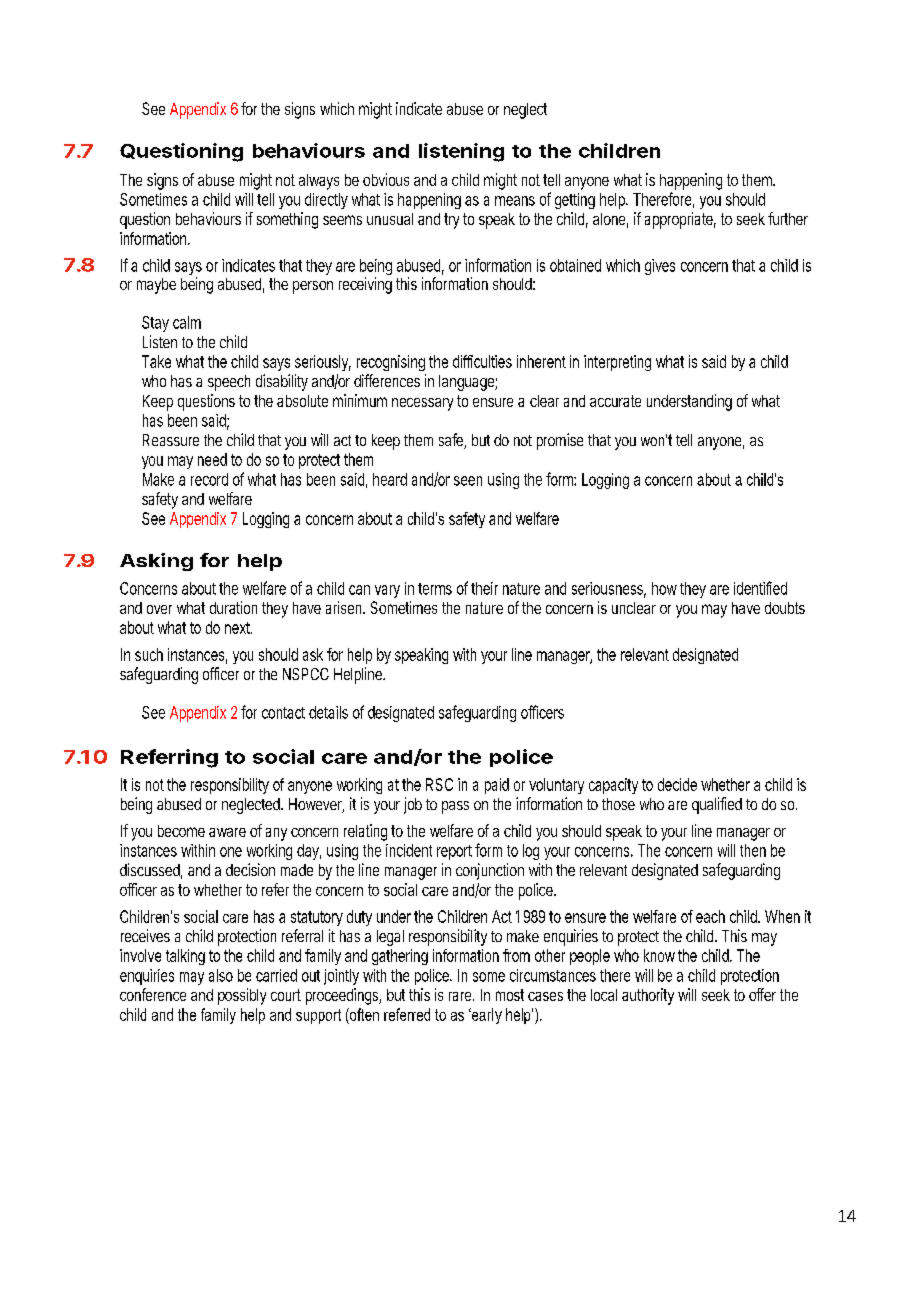  Describe the element at coordinates (221, 975) in the page. I see `also` at that location.
